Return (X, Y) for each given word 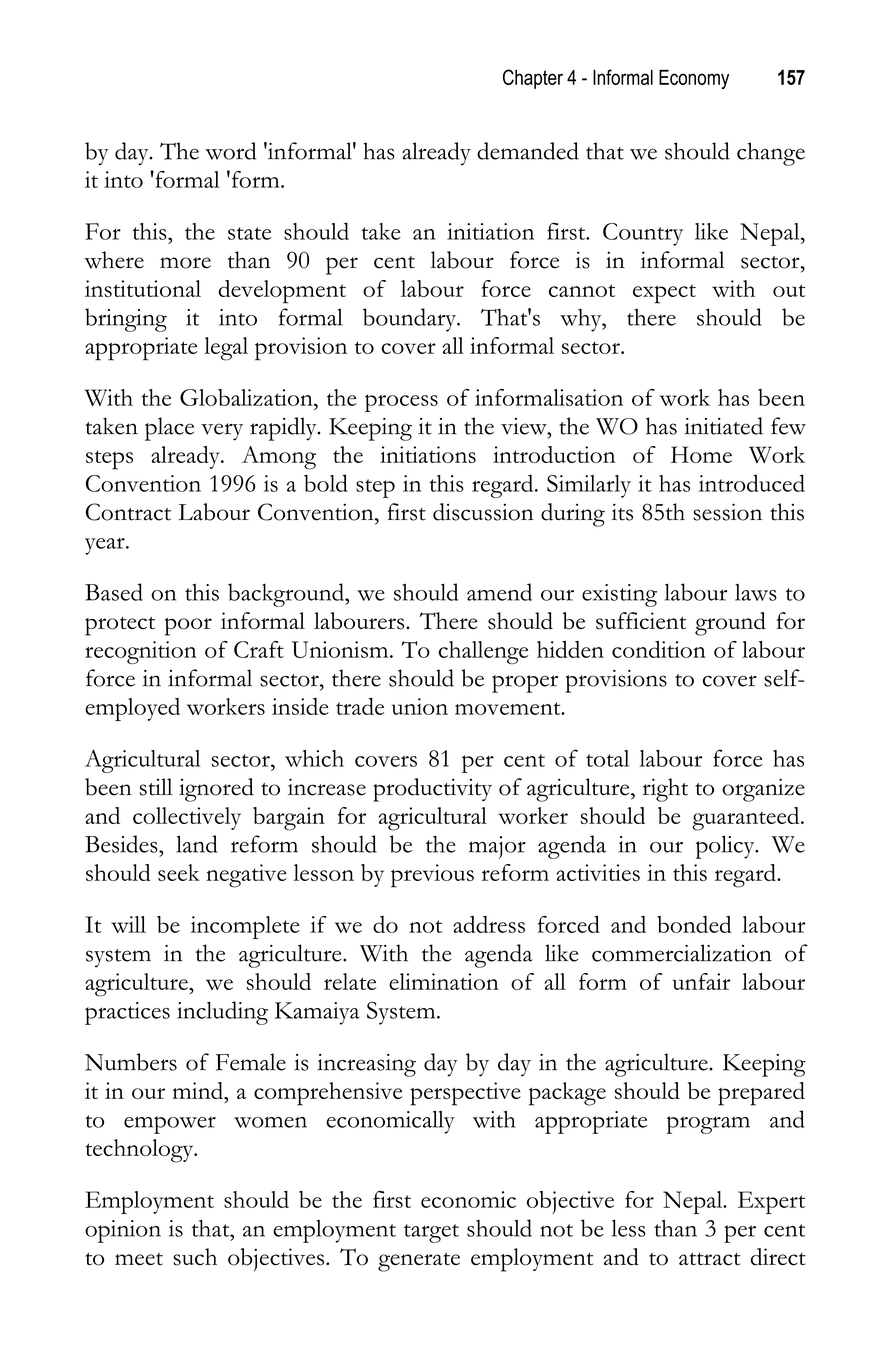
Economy (694, 79)
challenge (483, 652)
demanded (528, 151)
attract (710, 1259)
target (431, 1233)
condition (659, 649)
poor (188, 627)
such (195, 1257)
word (231, 151)
